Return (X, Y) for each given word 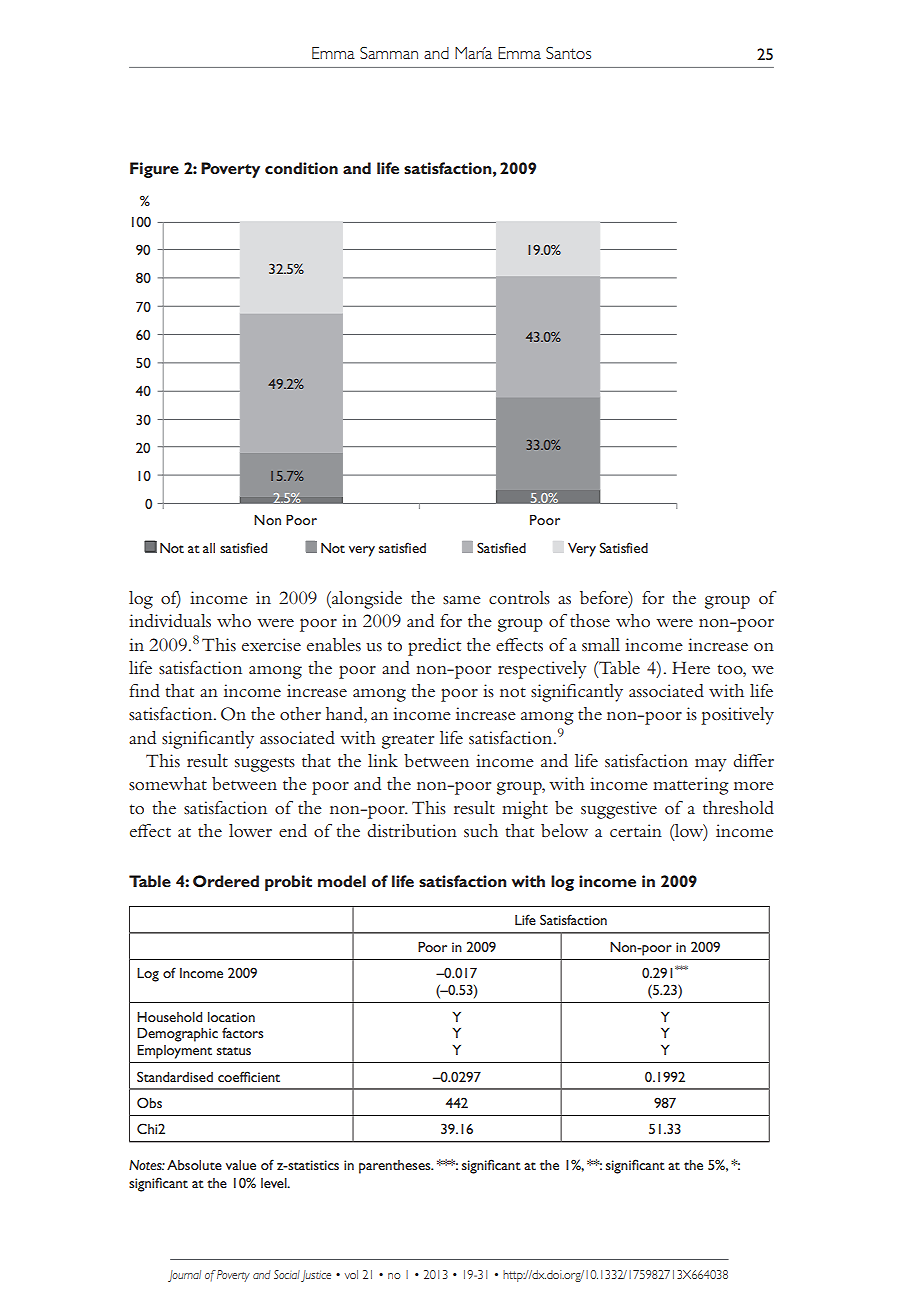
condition (301, 168)
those (590, 620)
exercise (271, 644)
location (231, 1017)
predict (434, 647)
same (462, 600)
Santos (568, 53)
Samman (389, 53)
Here (691, 667)
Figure (154, 170)
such (481, 830)
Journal (184, 1276)
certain (636, 831)
